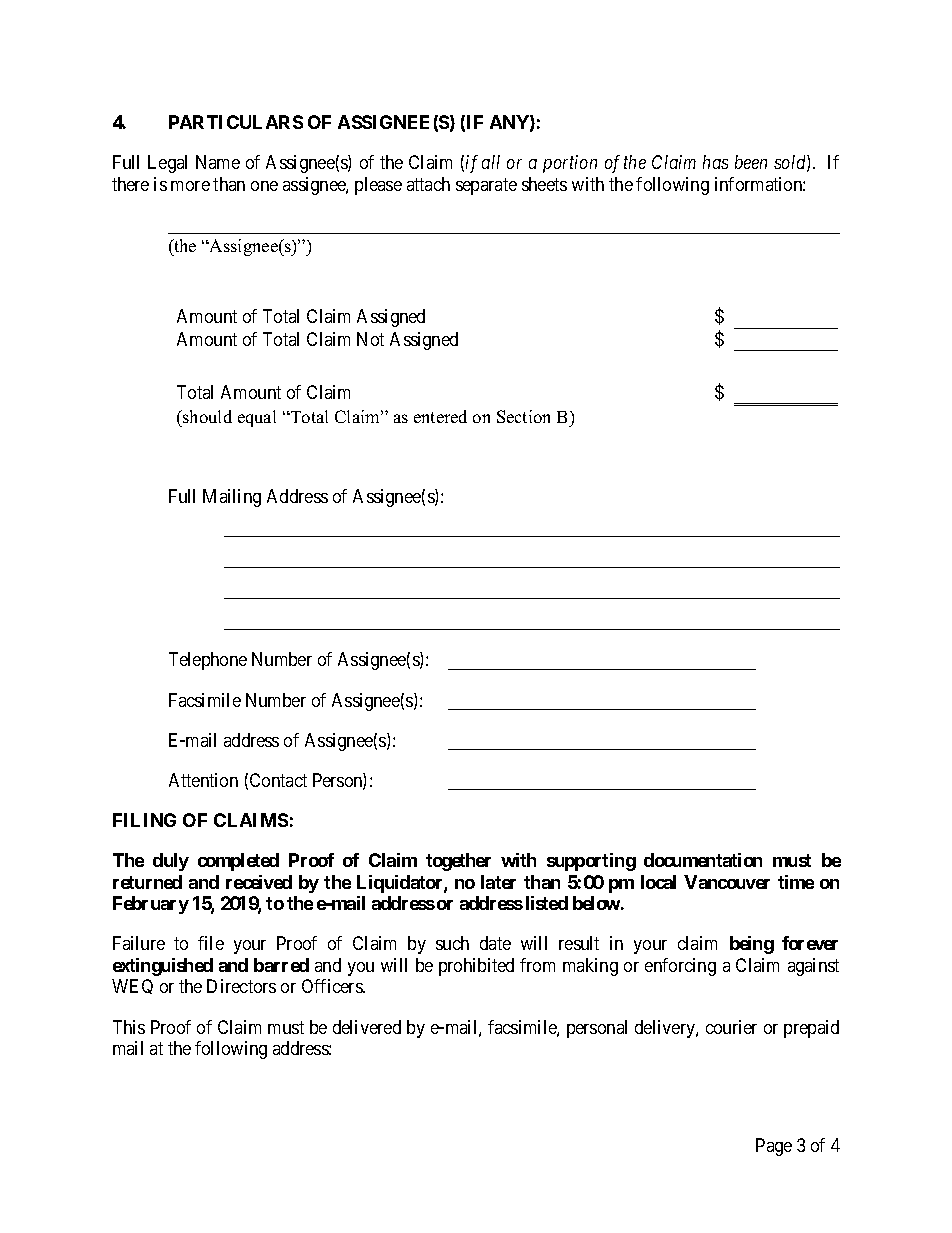 The image size is (952, 1233). I want to click on documentation, so click(703, 860).
